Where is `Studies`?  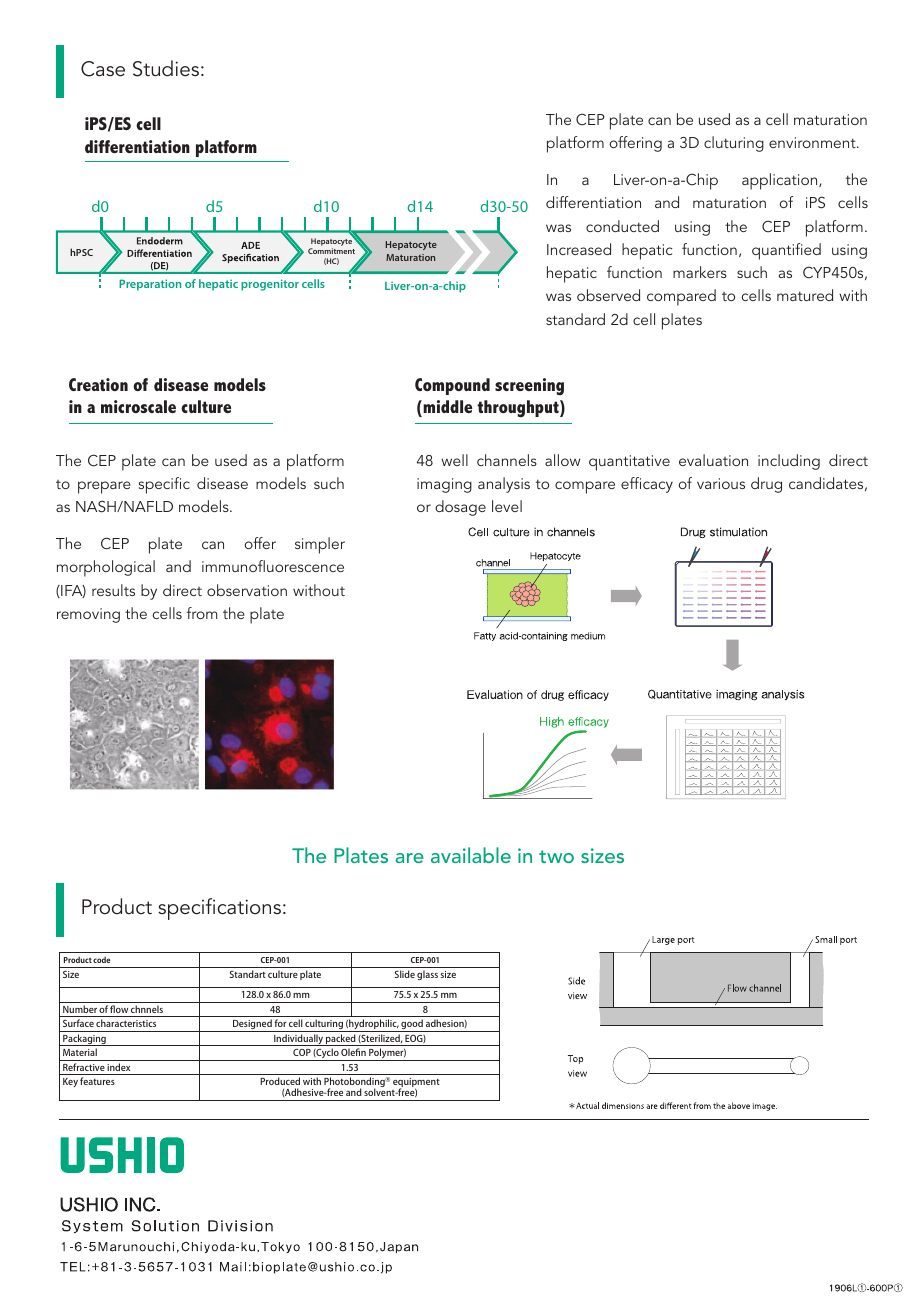 Studies is located at coordinates (166, 68).
